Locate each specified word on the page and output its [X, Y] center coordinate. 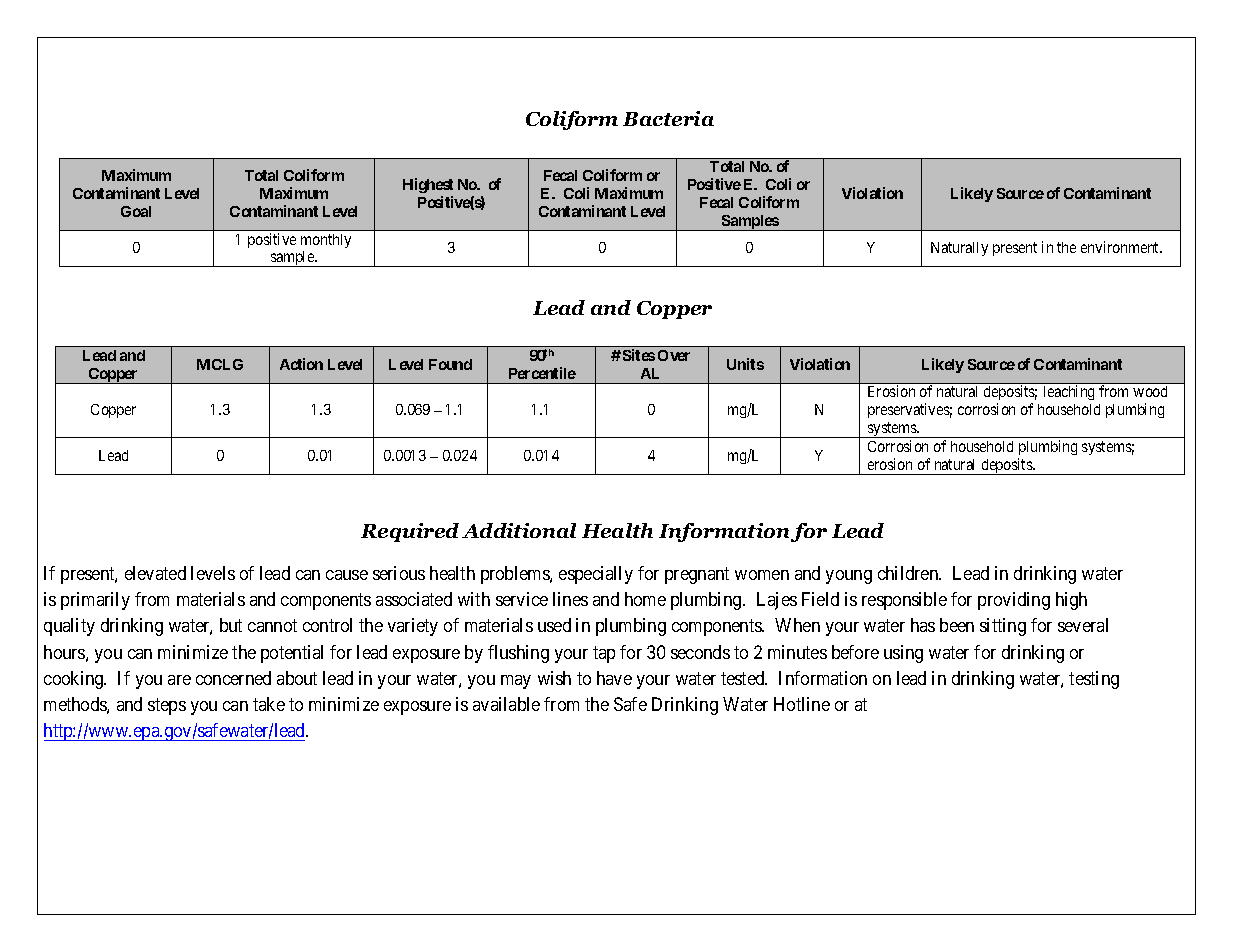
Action [301, 364]
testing [1094, 680]
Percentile [542, 373]
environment [1121, 247]
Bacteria [668, 118]
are [179, 680]
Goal [136, 211]
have [614, 678]
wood [1150, 391]
